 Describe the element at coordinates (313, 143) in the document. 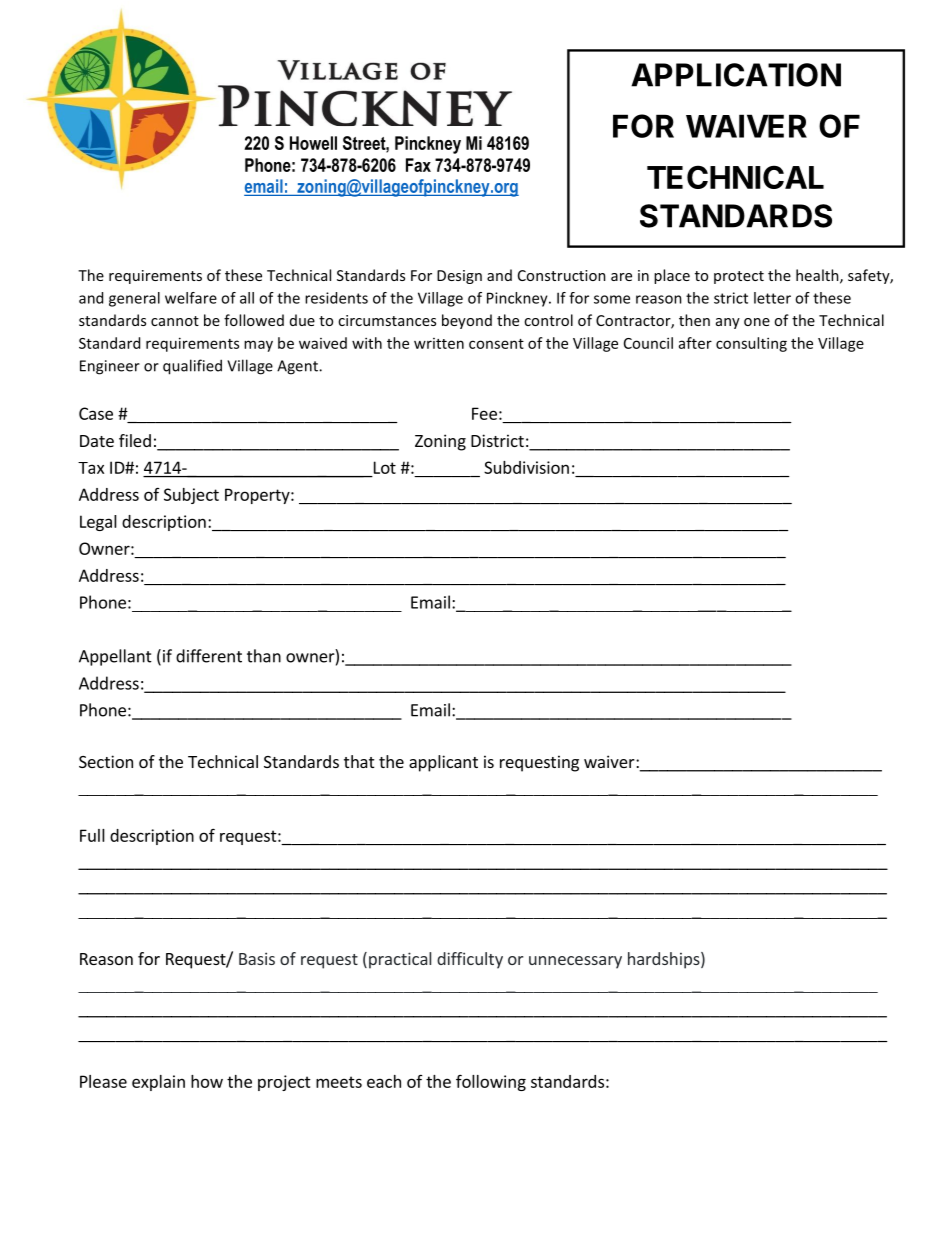

I see `Howell` at that location.
